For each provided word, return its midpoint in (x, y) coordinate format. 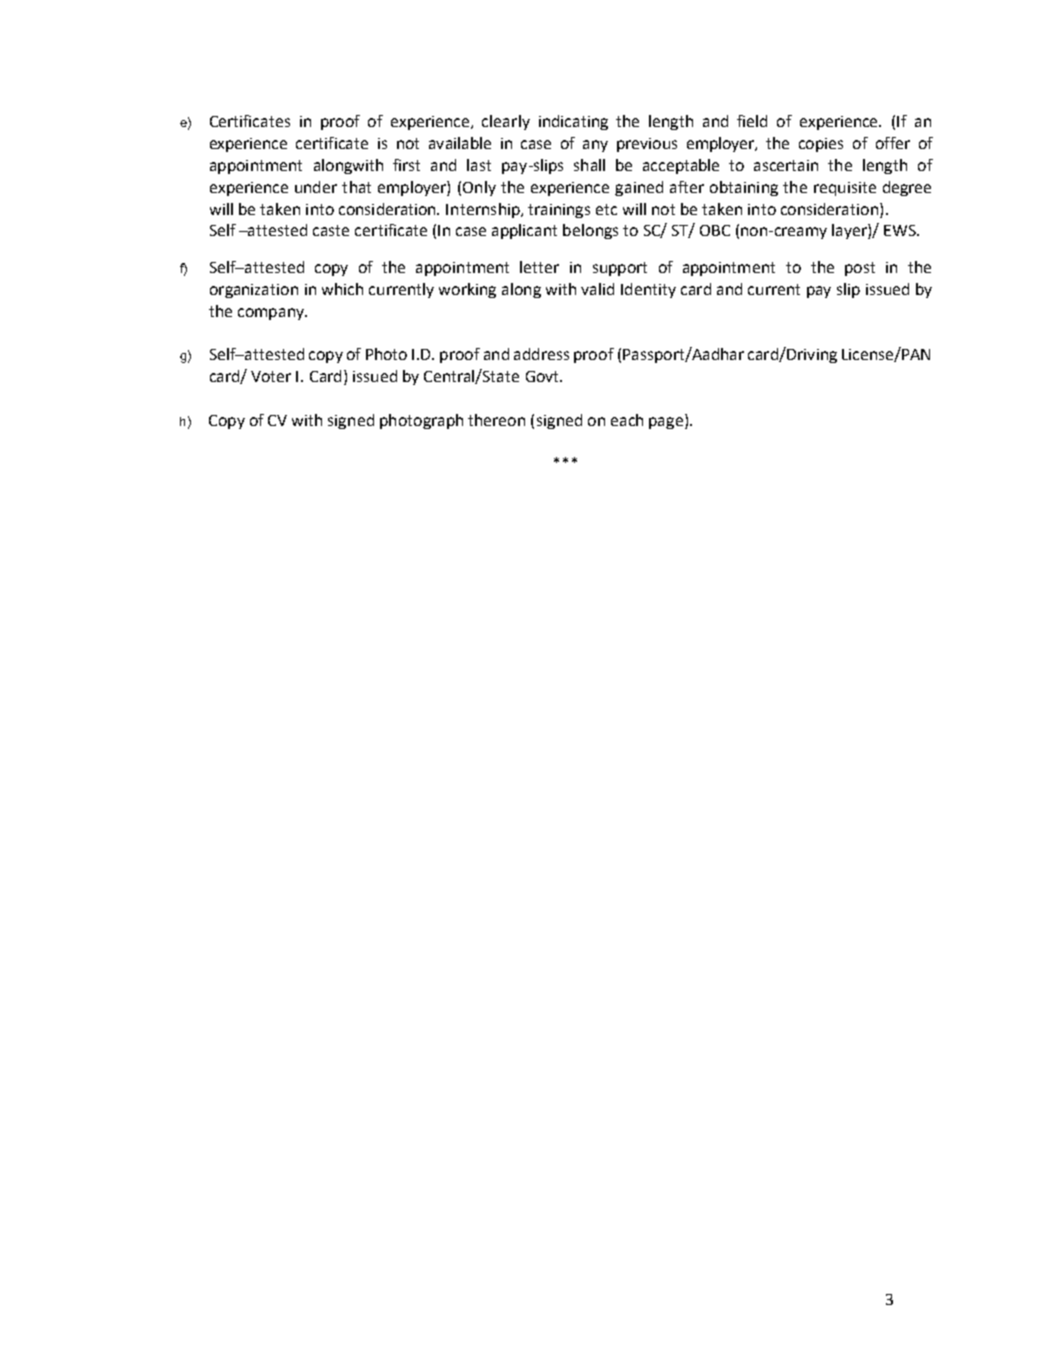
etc (606, 209)
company (272, 314)
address (541, 354)
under (316, 187)
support (620, 269)
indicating (573, 122)
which (342, 289)
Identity (648, 290)
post (860, 269)
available (460, 143)
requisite (845, 189)
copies (821, 145)
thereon (496, 420)
